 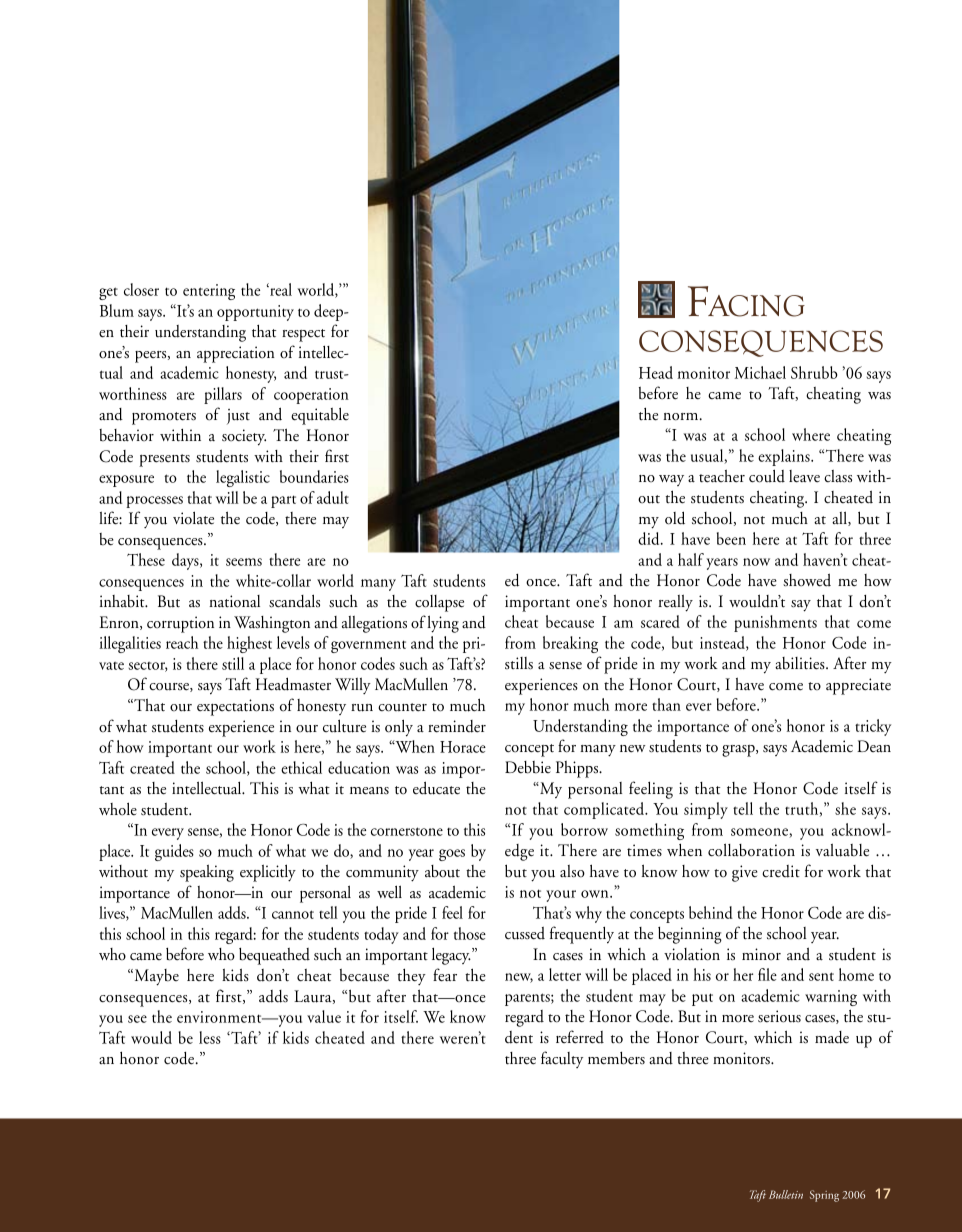 I want to click on Bulletin, so click(x=786, y=1194).
